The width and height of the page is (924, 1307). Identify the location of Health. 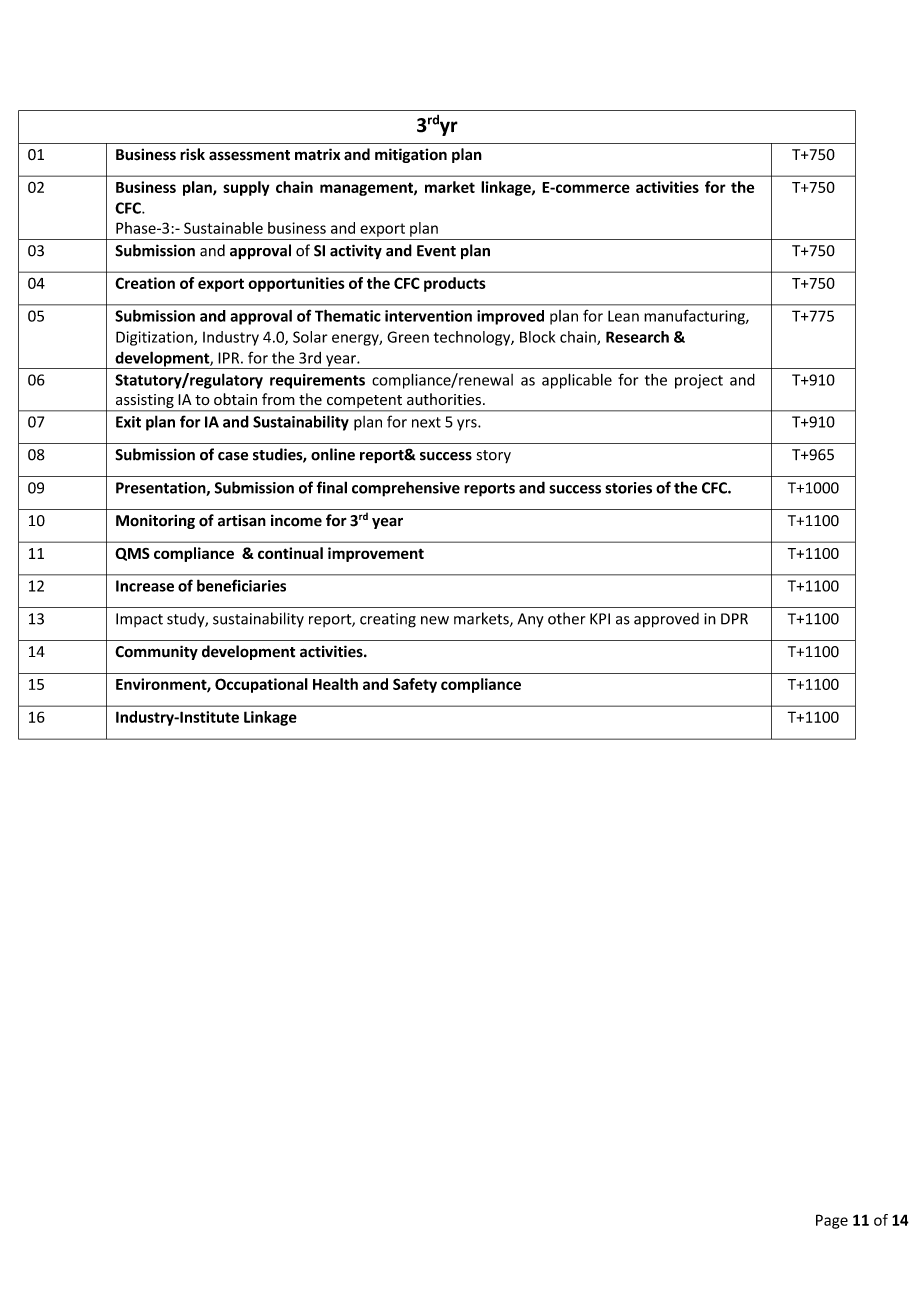
(335, 684).
